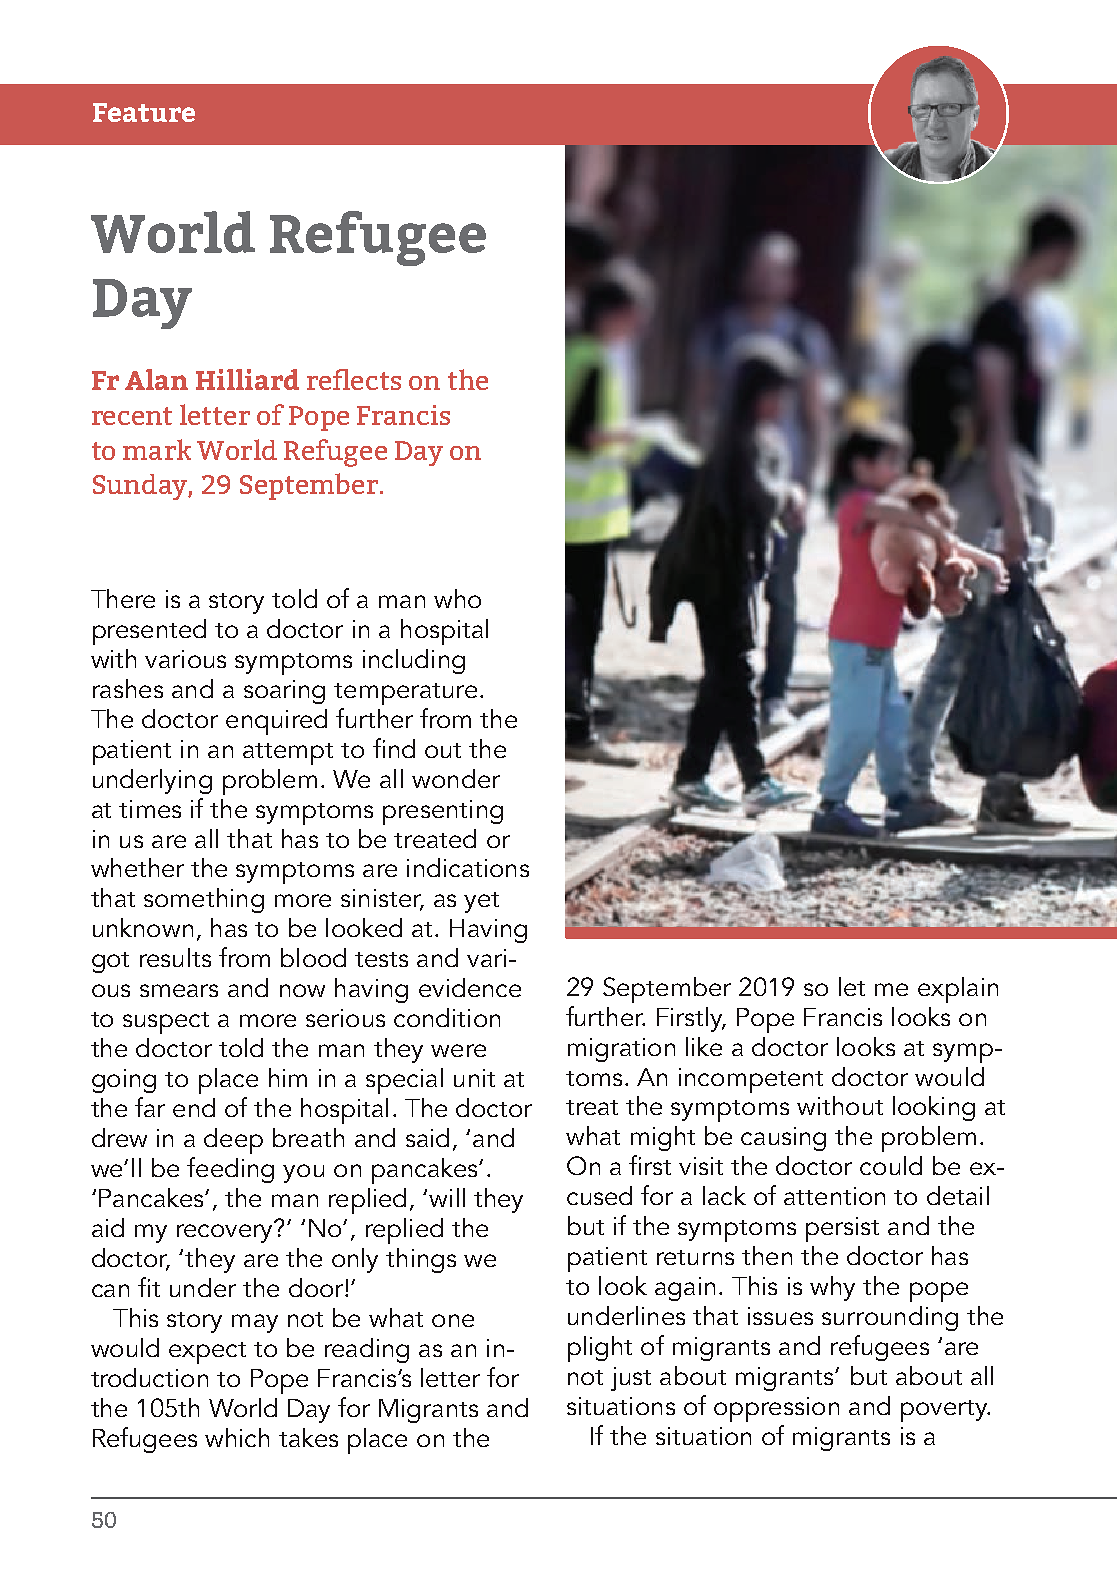  I want to click on Hilliard, so click(247, 379).
